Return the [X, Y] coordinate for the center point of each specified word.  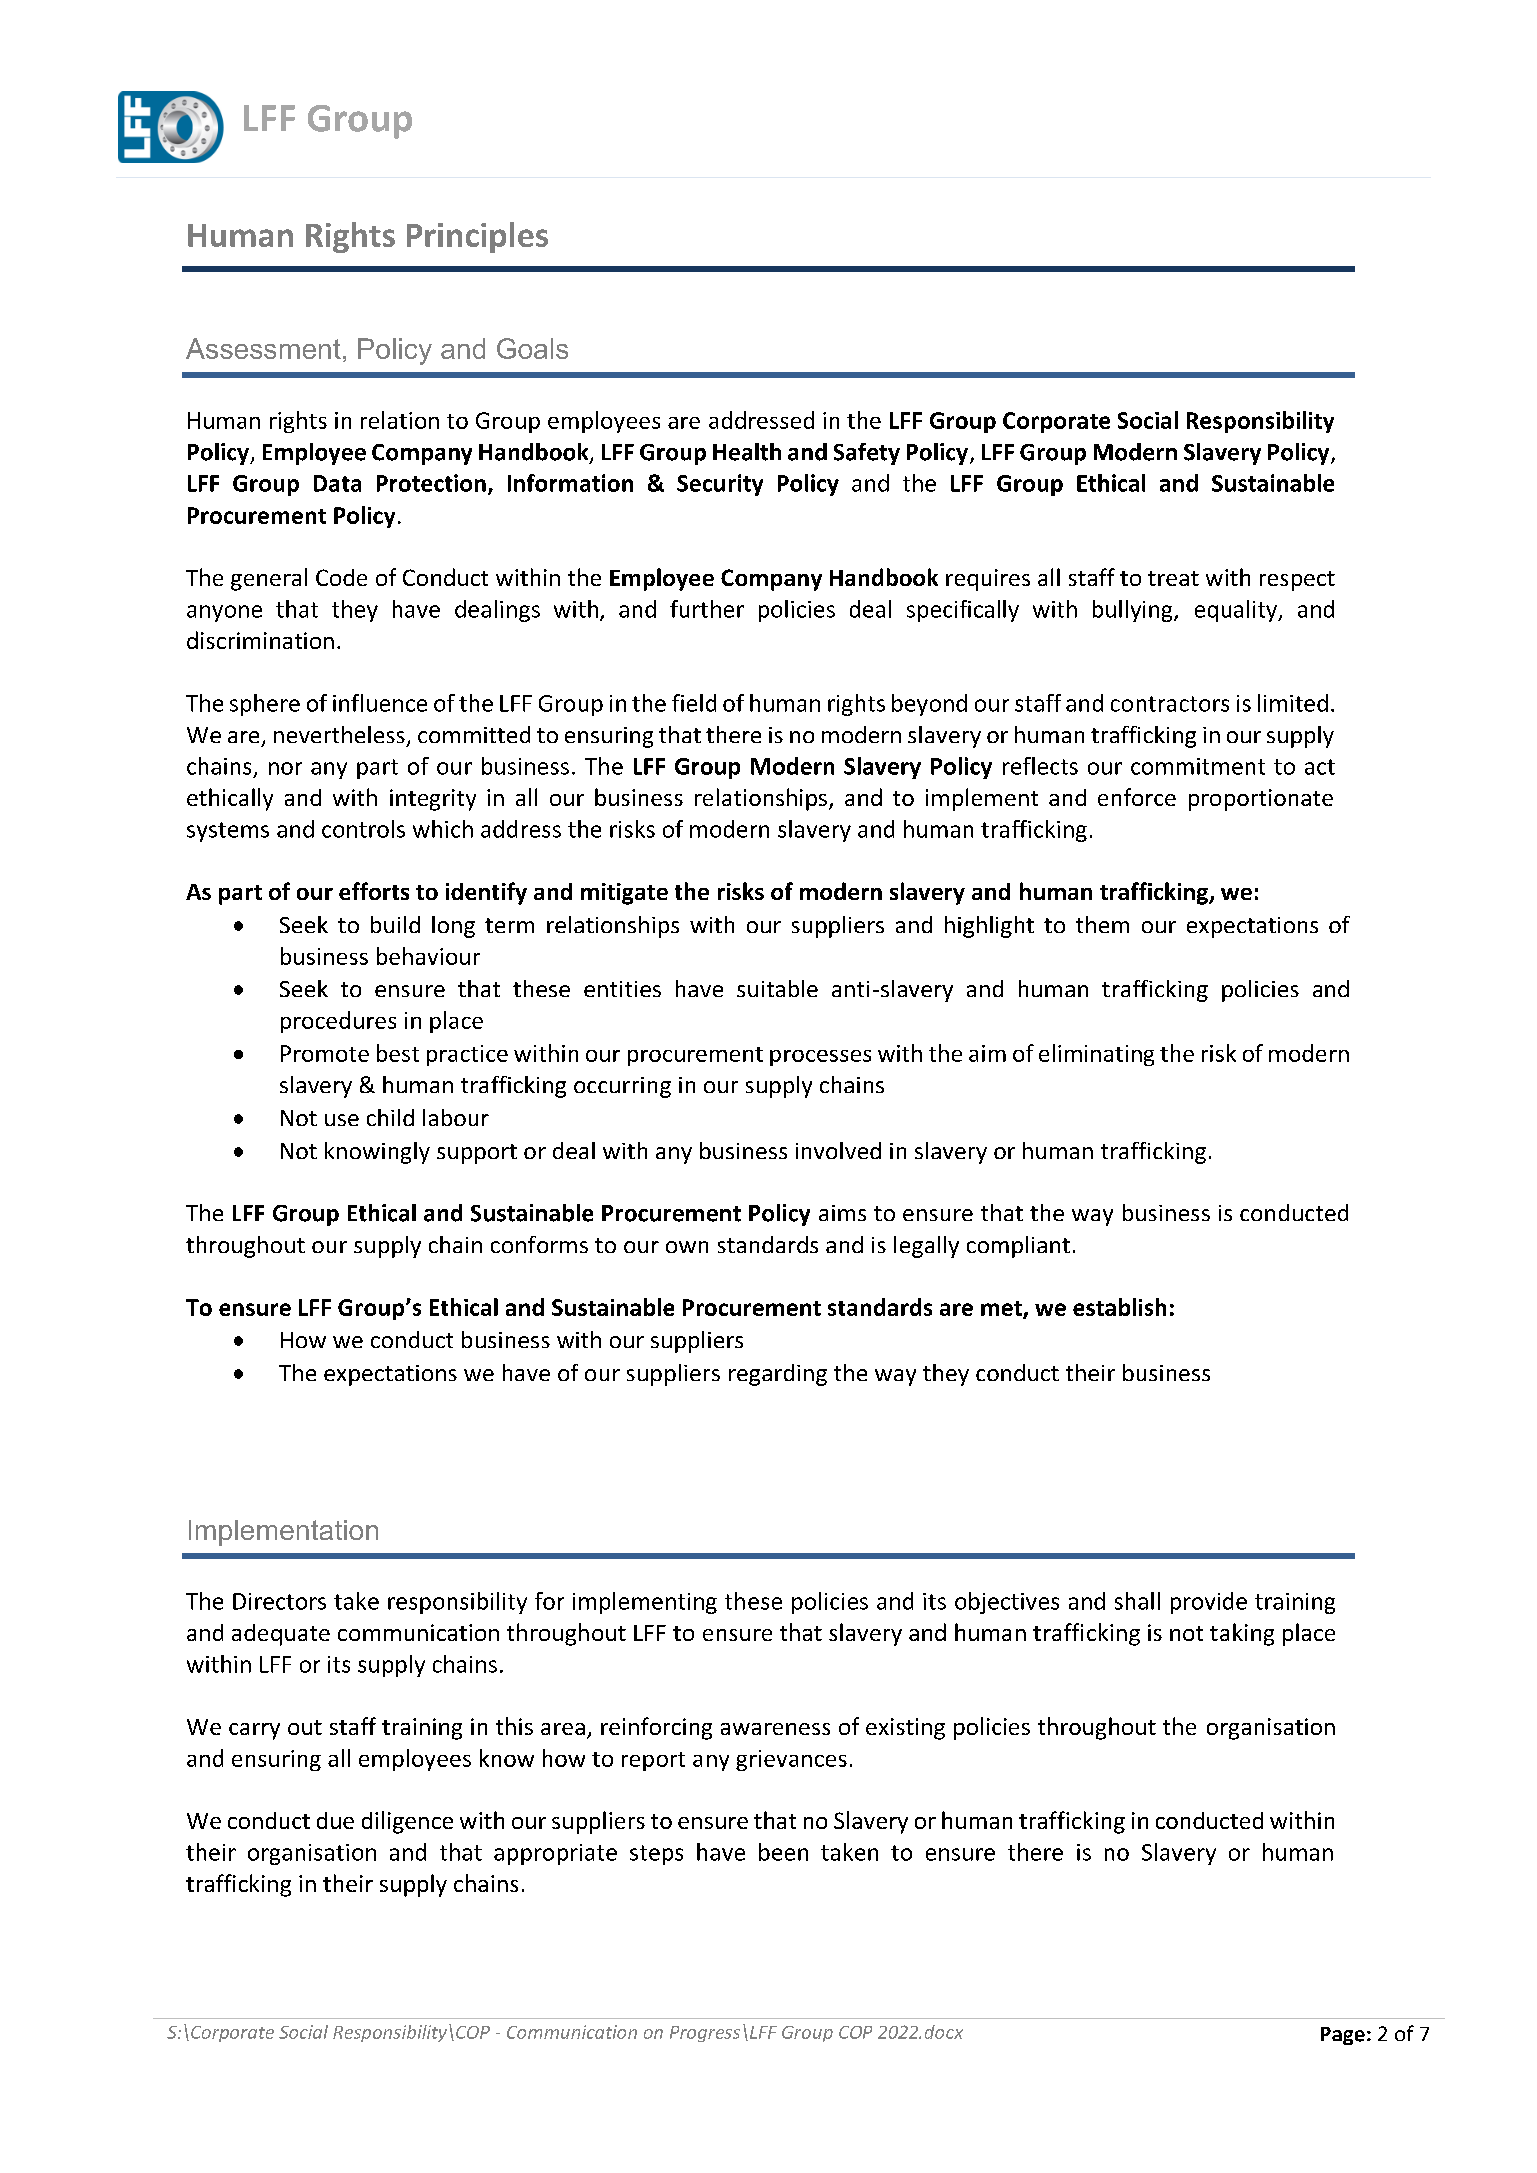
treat [1173, 578]
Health [747, 452]
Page [1343, 2036]
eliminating [1096, 1055]
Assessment [263, 348]
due [335, 1820]
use [342, 1120]
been [783, 1852]
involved [838, 1150]
